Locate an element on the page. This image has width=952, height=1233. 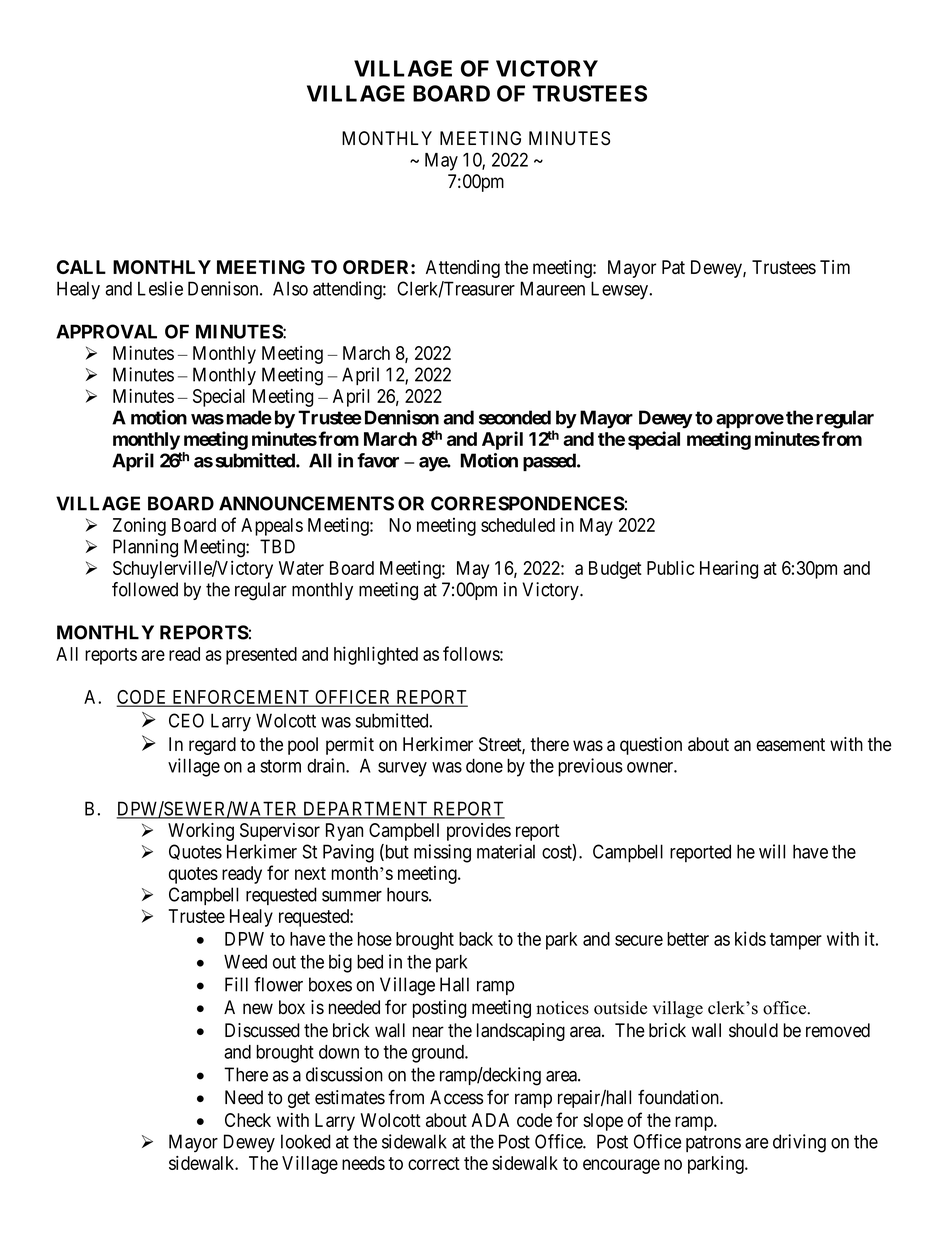
Hearing is located at coordinates (729, 569).
